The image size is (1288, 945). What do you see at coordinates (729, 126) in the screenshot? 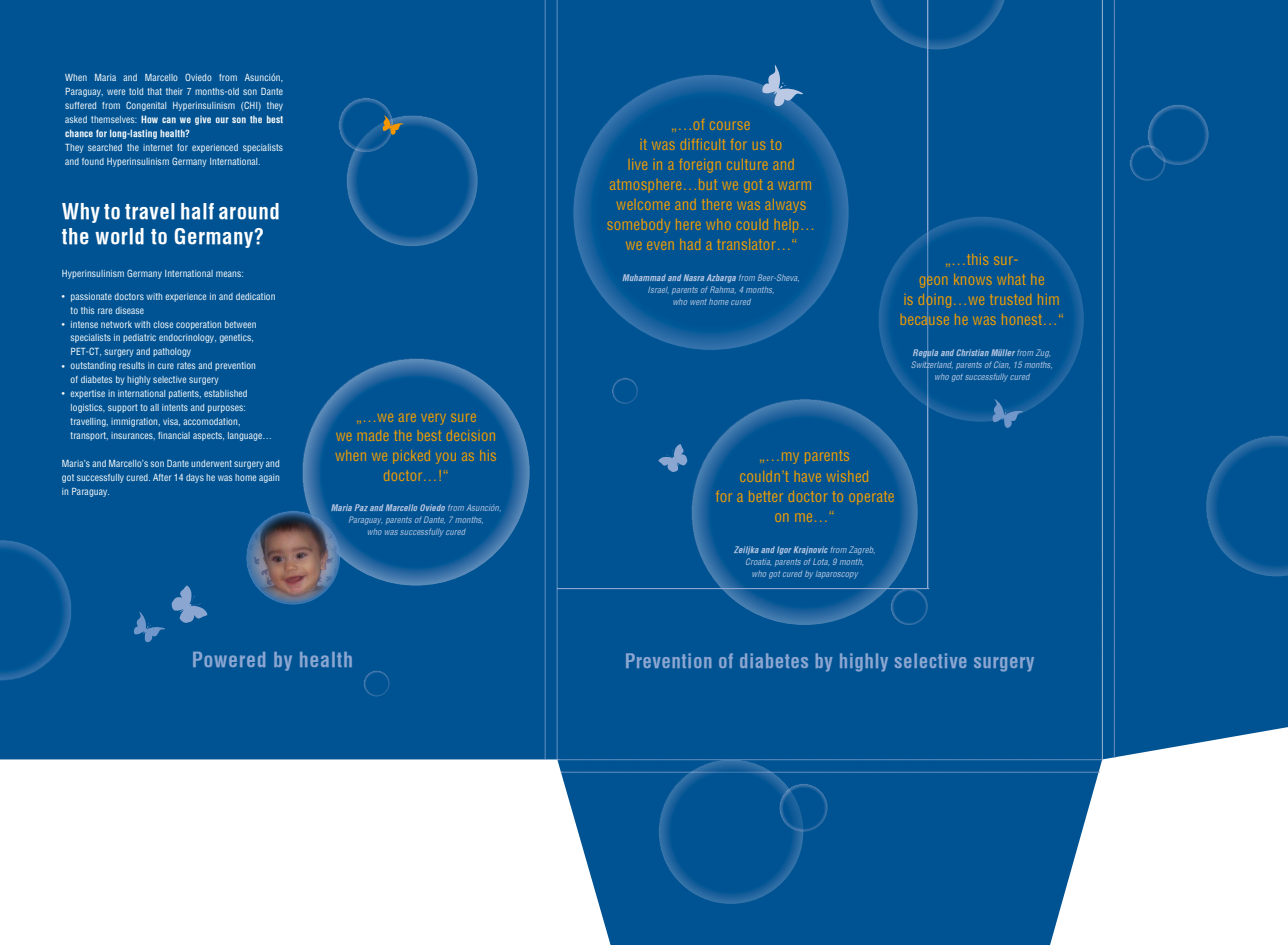
I see `course` at bounding box center [729, 126].
